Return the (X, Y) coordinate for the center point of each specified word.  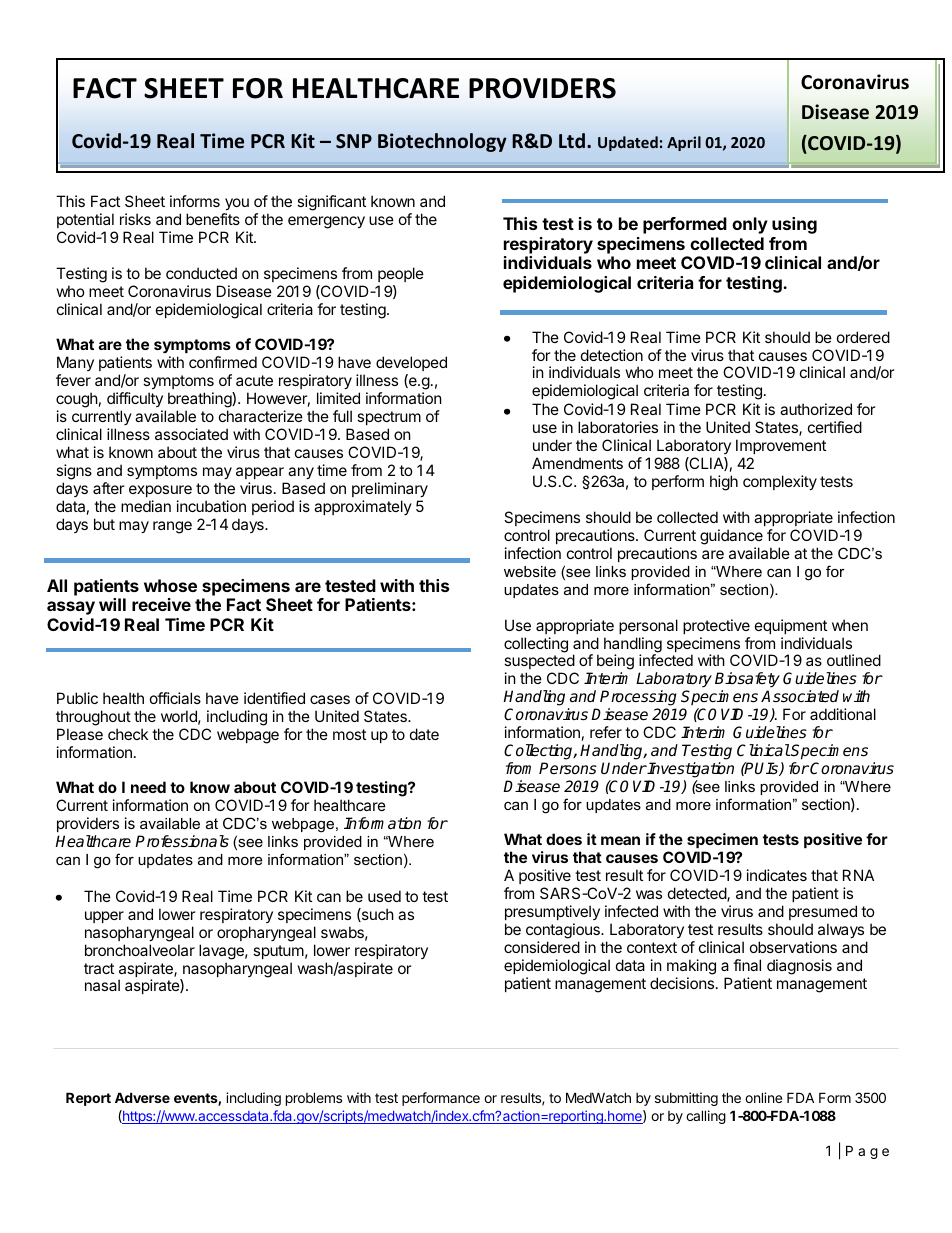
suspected (540, 663)
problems (314, 1099)
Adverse (142, 1097)
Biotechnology (442, 142)
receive (161, 604)
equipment (791, 626)
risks (135, 219)
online (763, 1097)
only (750, 225)
